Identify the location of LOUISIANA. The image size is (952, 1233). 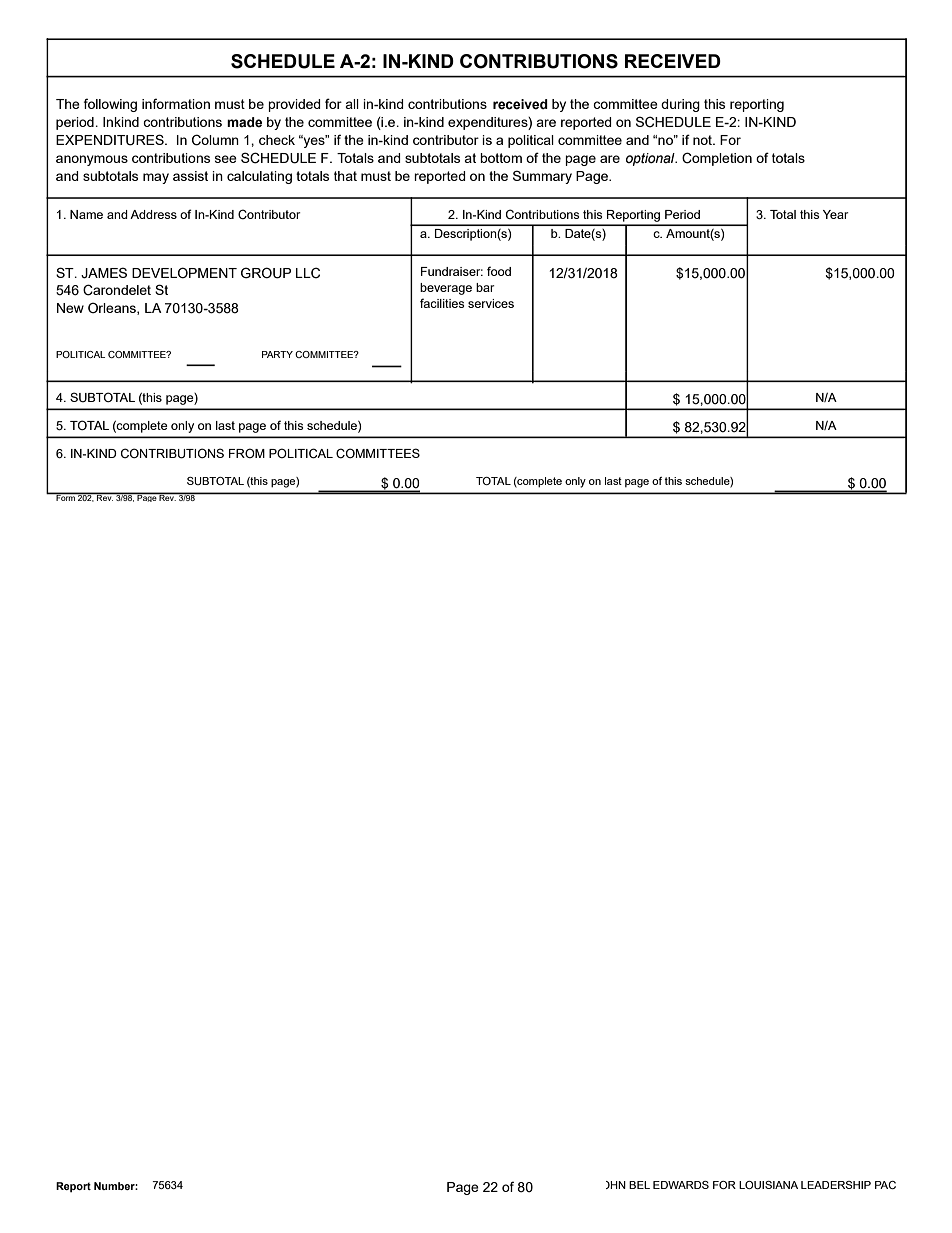
(768, 1185).
